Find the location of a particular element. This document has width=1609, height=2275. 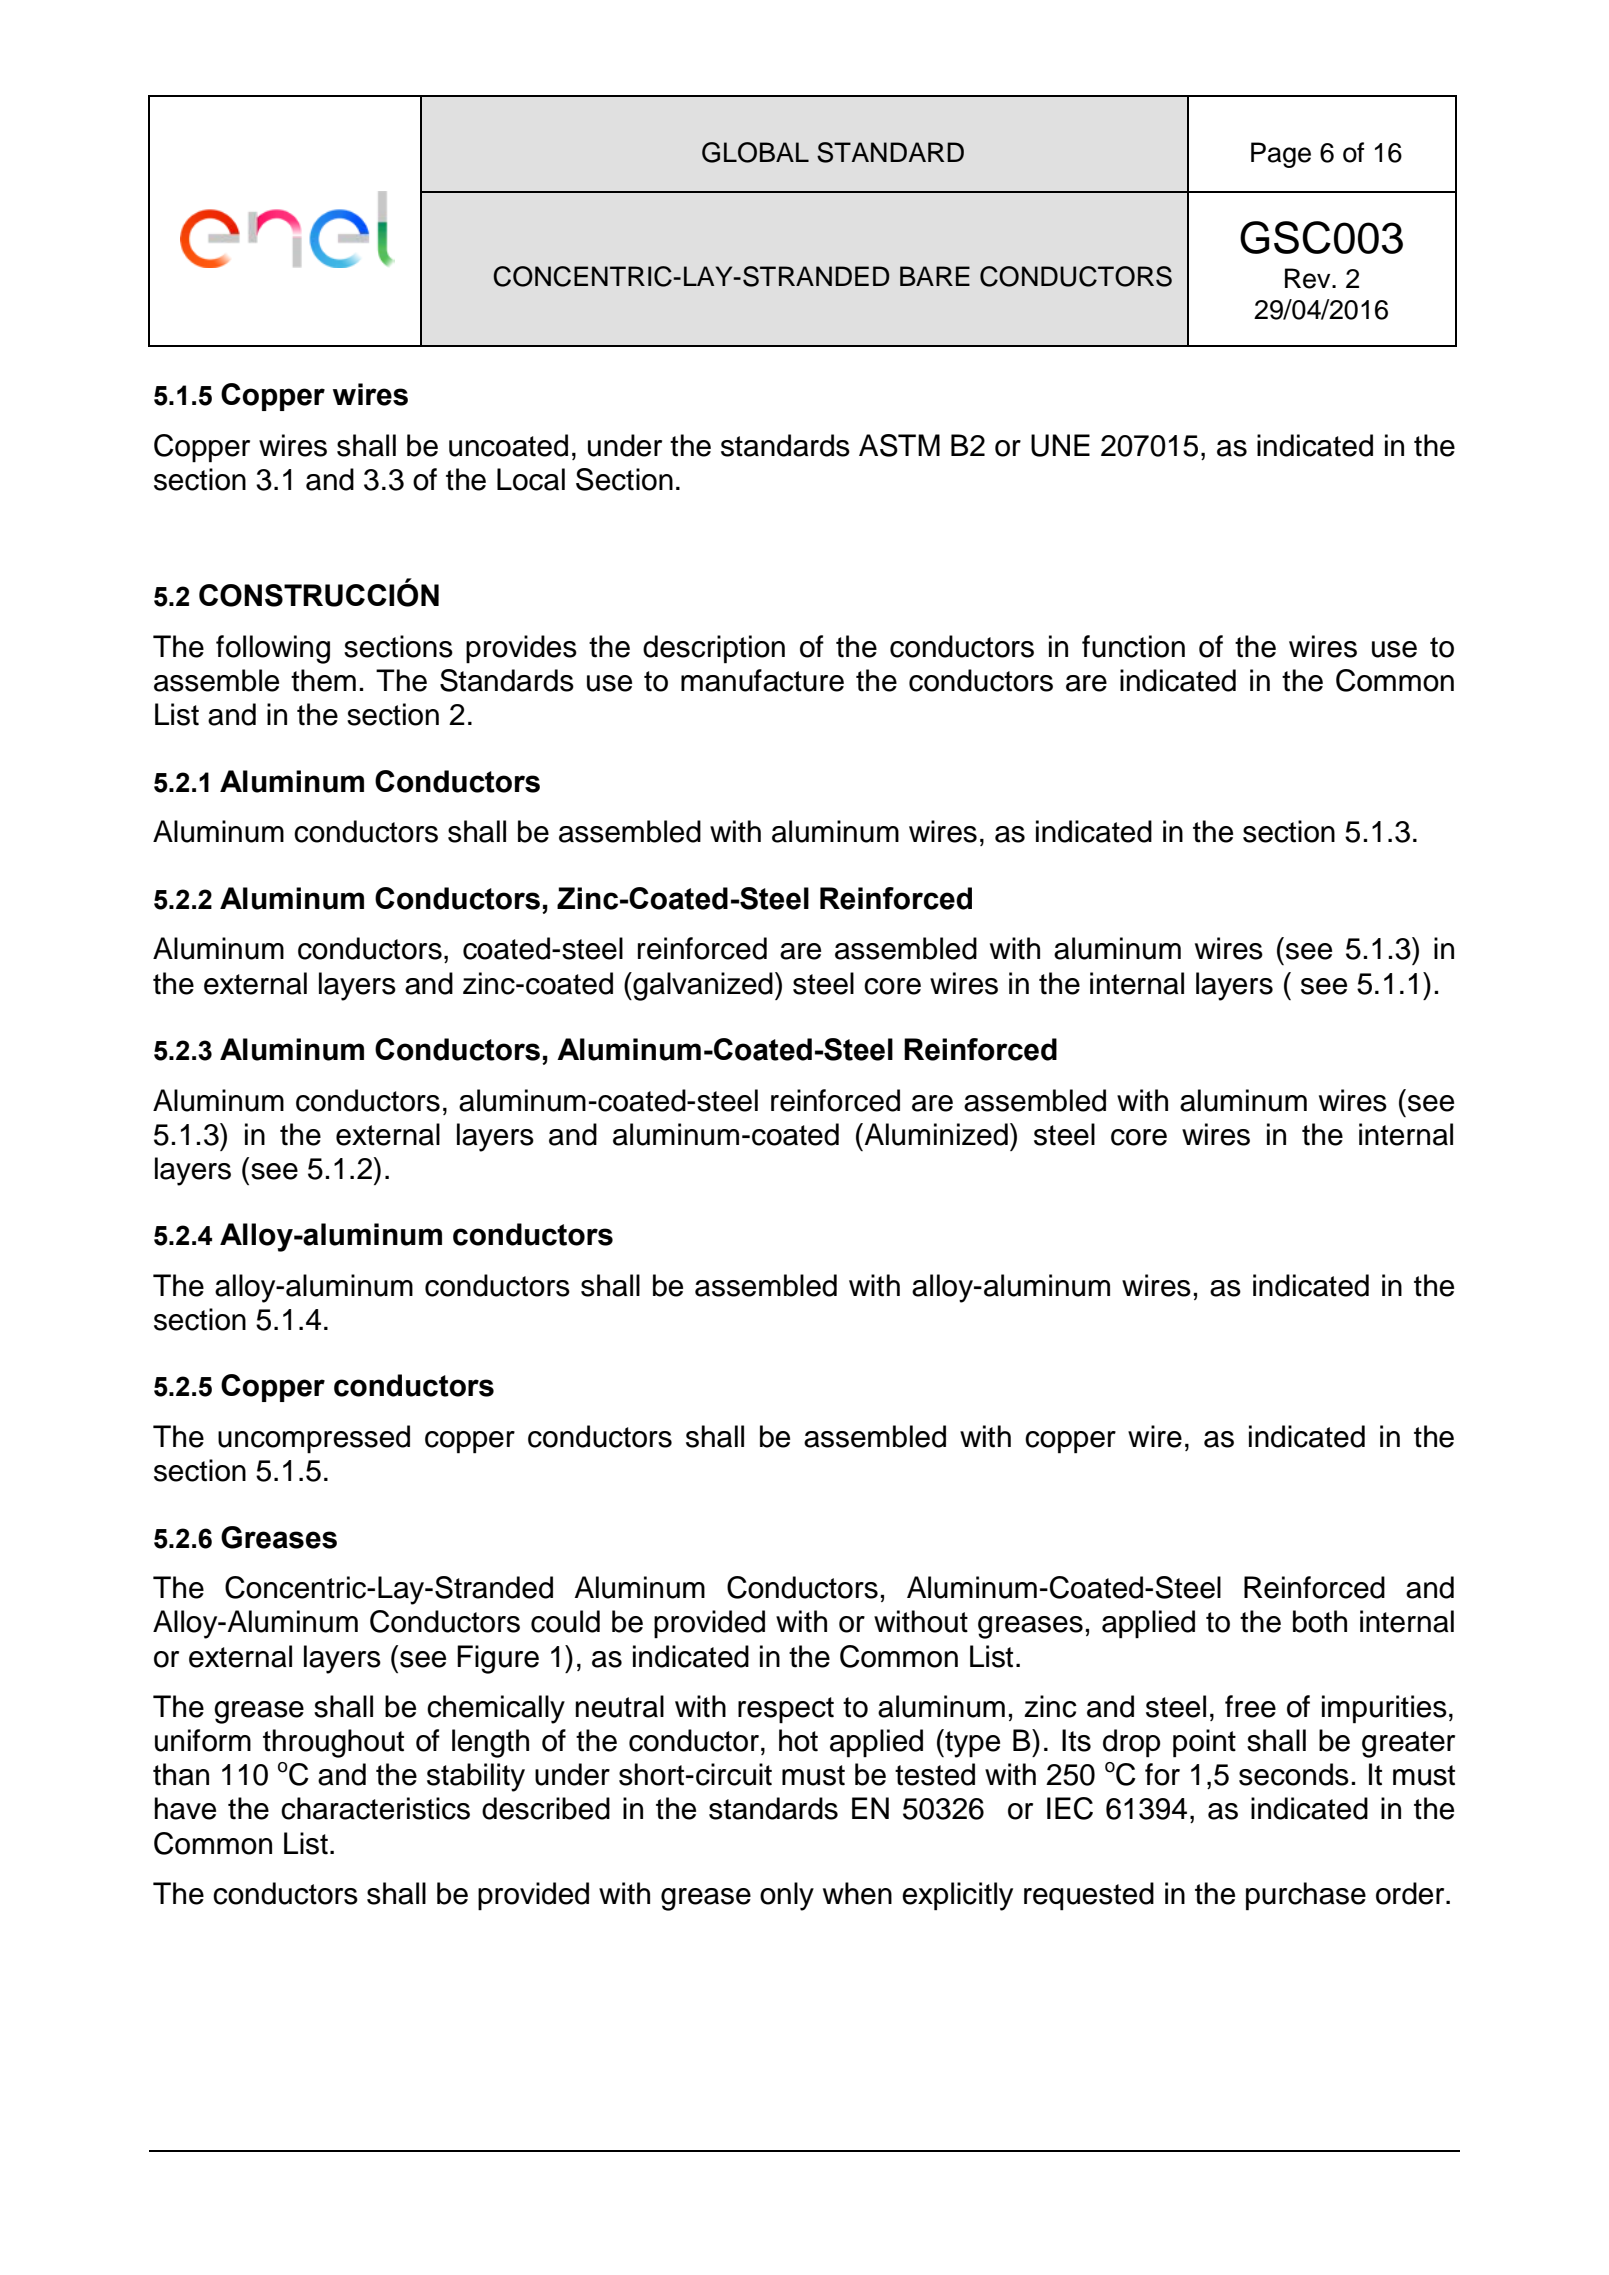

both is located at coordinates (1320, 1621).
